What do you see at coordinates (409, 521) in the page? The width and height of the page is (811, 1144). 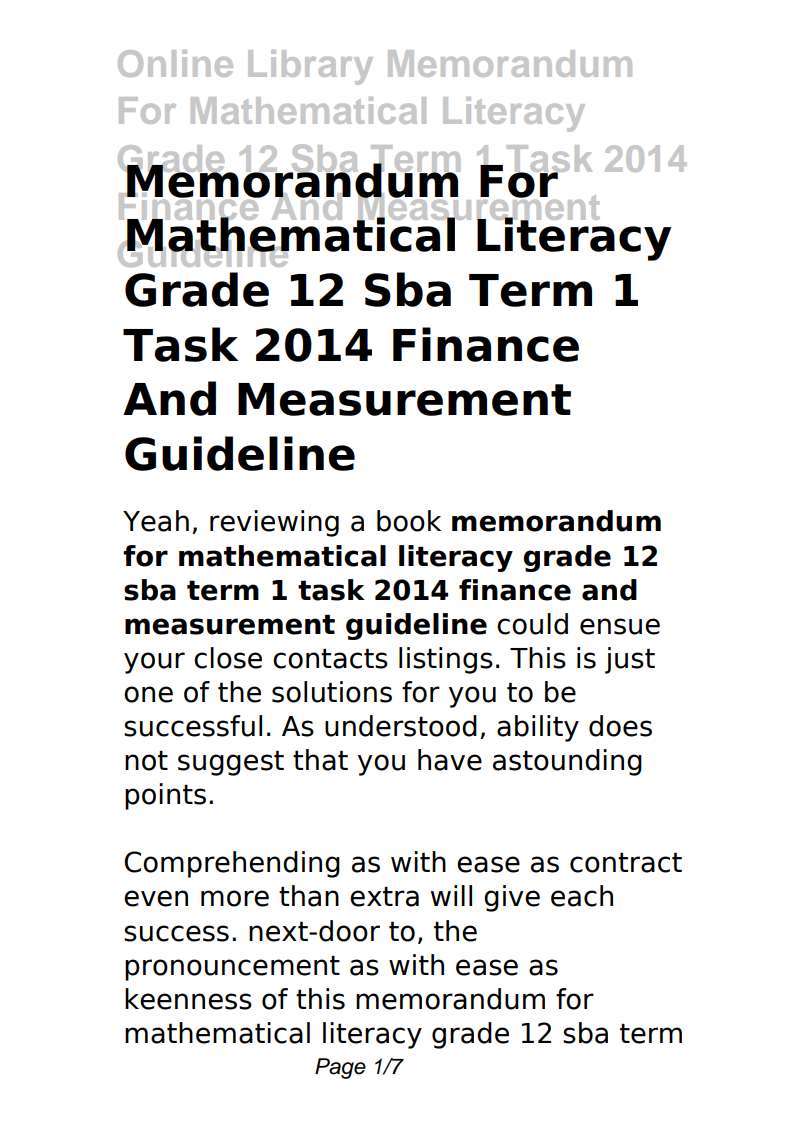 I see `book` at bounding box center [409, 521].
